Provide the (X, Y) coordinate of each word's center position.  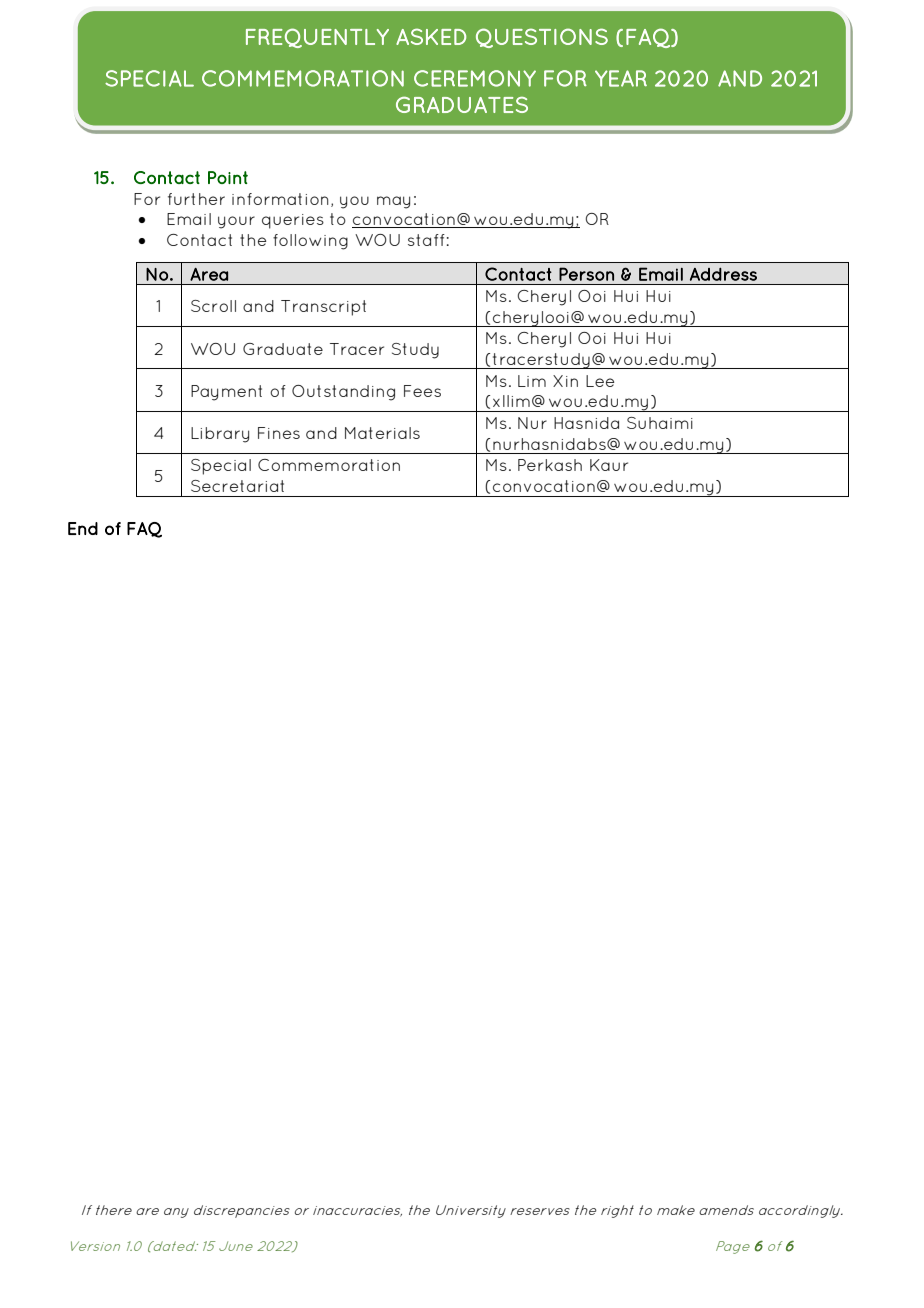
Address (723, 274)
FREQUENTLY (317, 38)
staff (426, 240)
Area (209, 274)
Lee (600, 381)
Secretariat (237, 486)
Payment (226, 393)
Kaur (609, 465)
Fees (422, 391)
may (393, 202)
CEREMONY (475, 78)
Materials (382, 433)
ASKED (431, 36)
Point (228, 177)
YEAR (621, 78)
